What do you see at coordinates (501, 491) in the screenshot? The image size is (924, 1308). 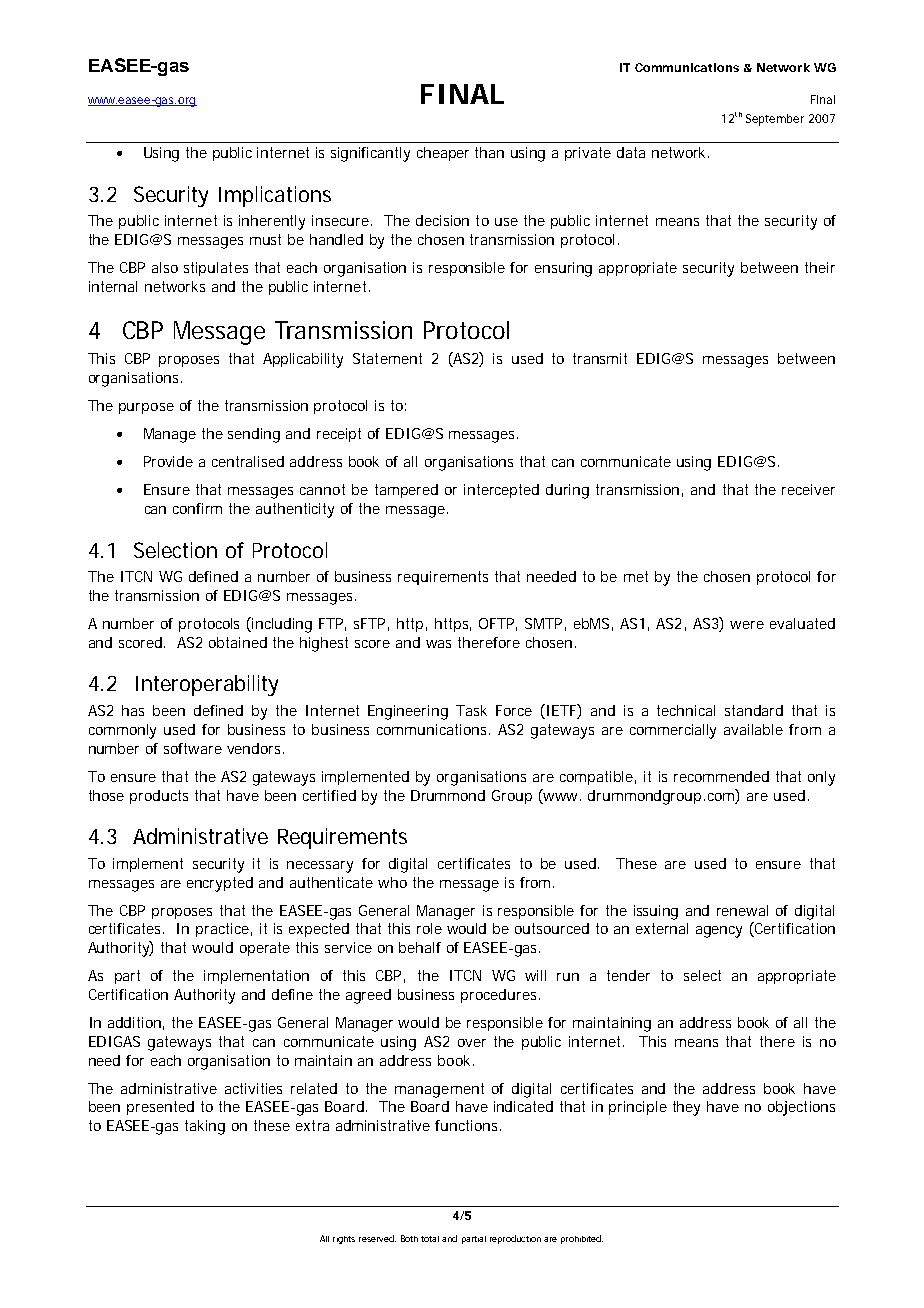 I see `intercepted` at bounding box center [501, 491].
